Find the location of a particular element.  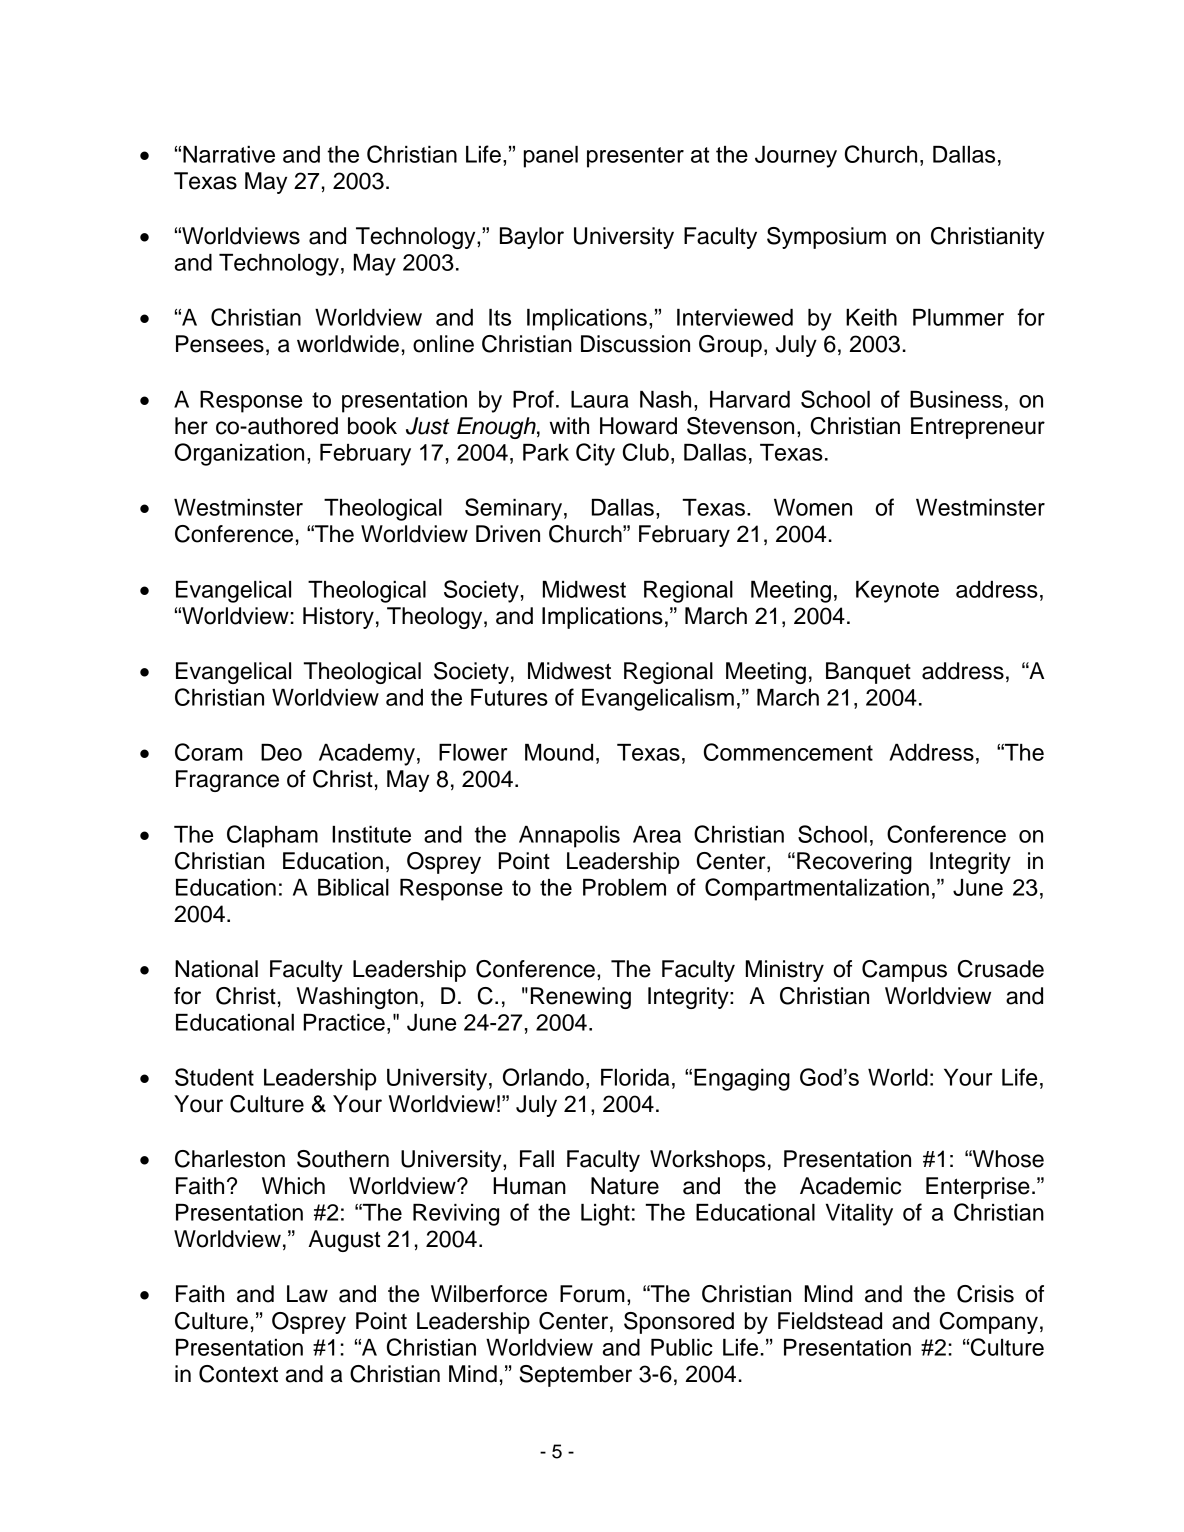

Renewing is located at coordinates (581, 998).
